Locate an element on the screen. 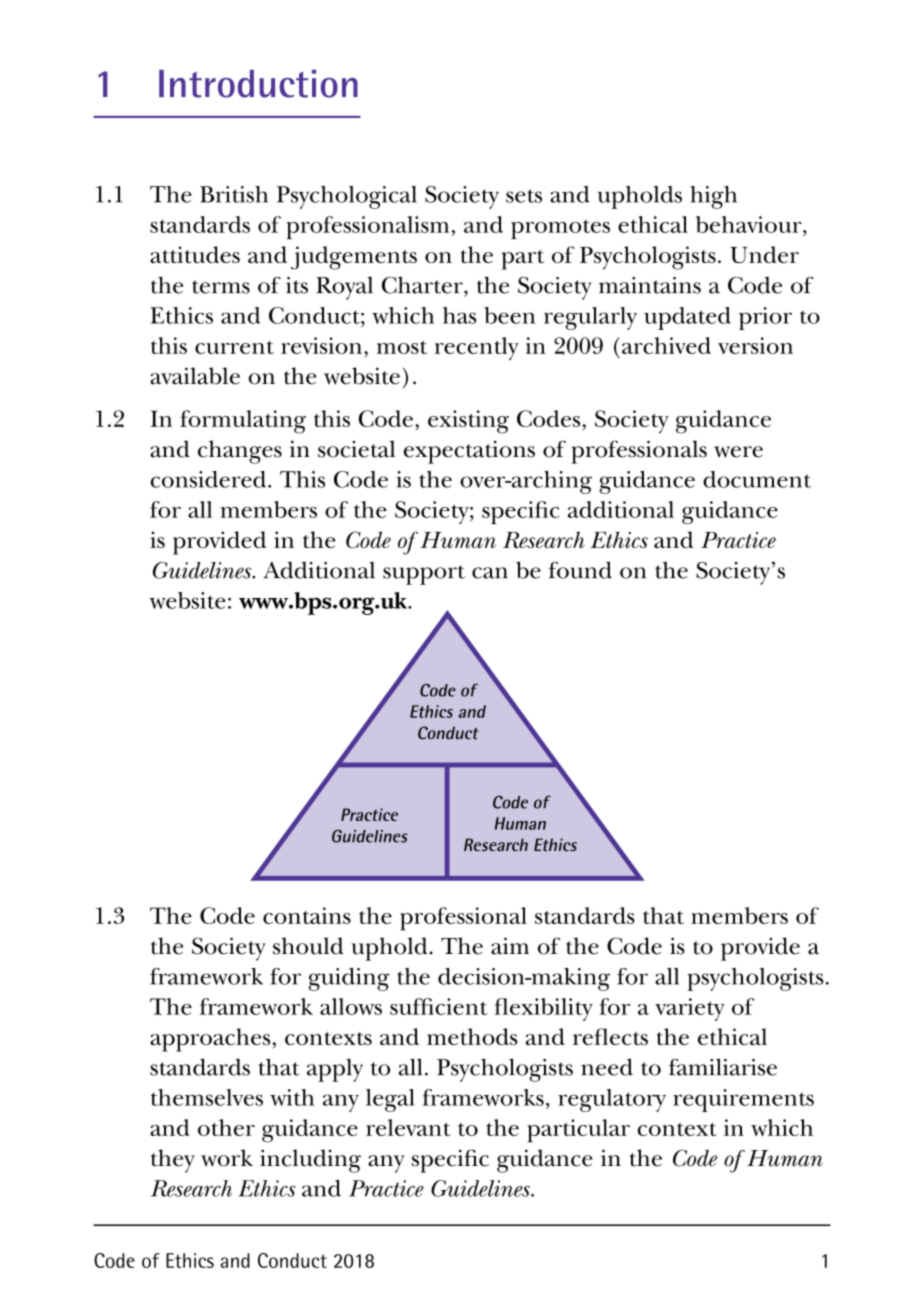 The width and height of the screenshot is (924, 1311). aim is located at coordinates (510, 946).
